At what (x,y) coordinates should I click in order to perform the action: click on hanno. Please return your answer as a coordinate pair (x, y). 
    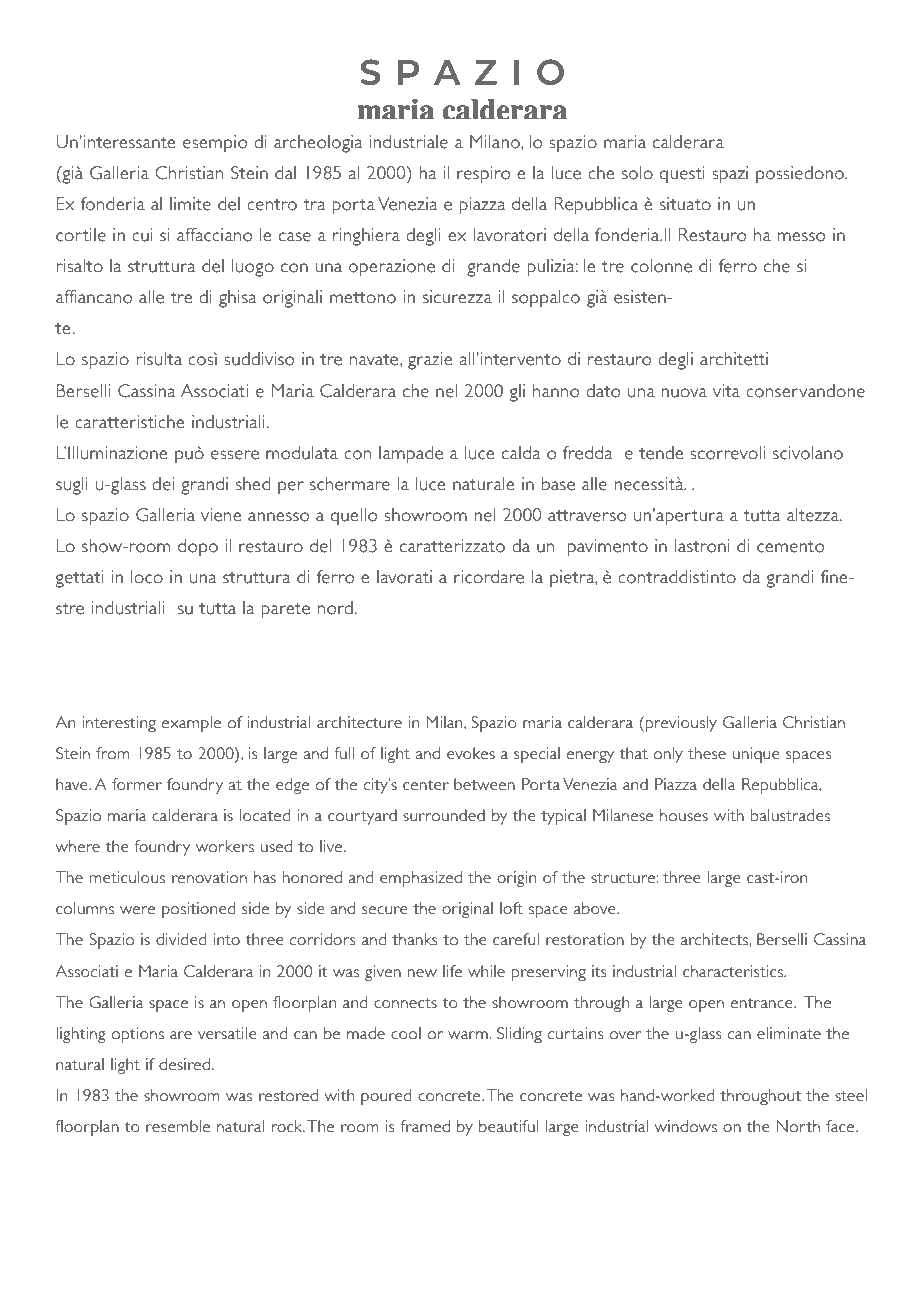
    Looking at the image, I should click on (556, 391).
